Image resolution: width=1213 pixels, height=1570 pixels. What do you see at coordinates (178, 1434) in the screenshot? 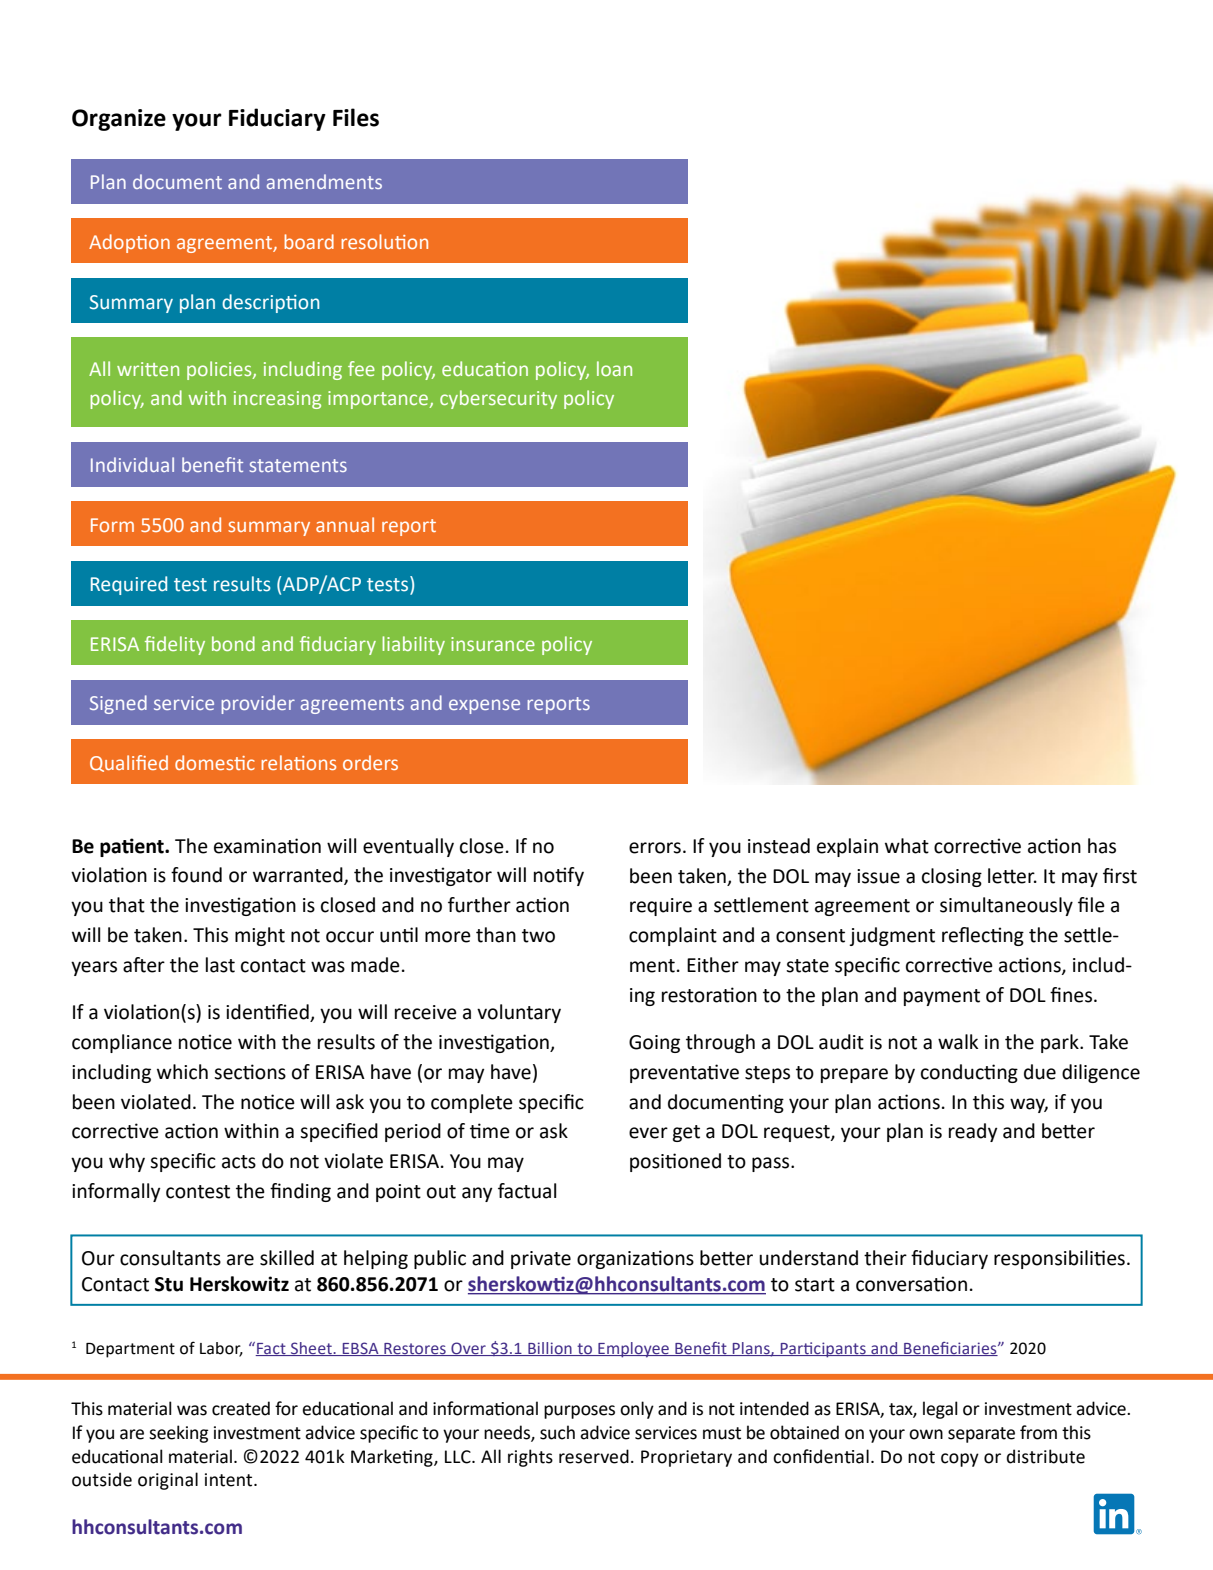
I see `seeking` at bounding box center [178, 1434].
